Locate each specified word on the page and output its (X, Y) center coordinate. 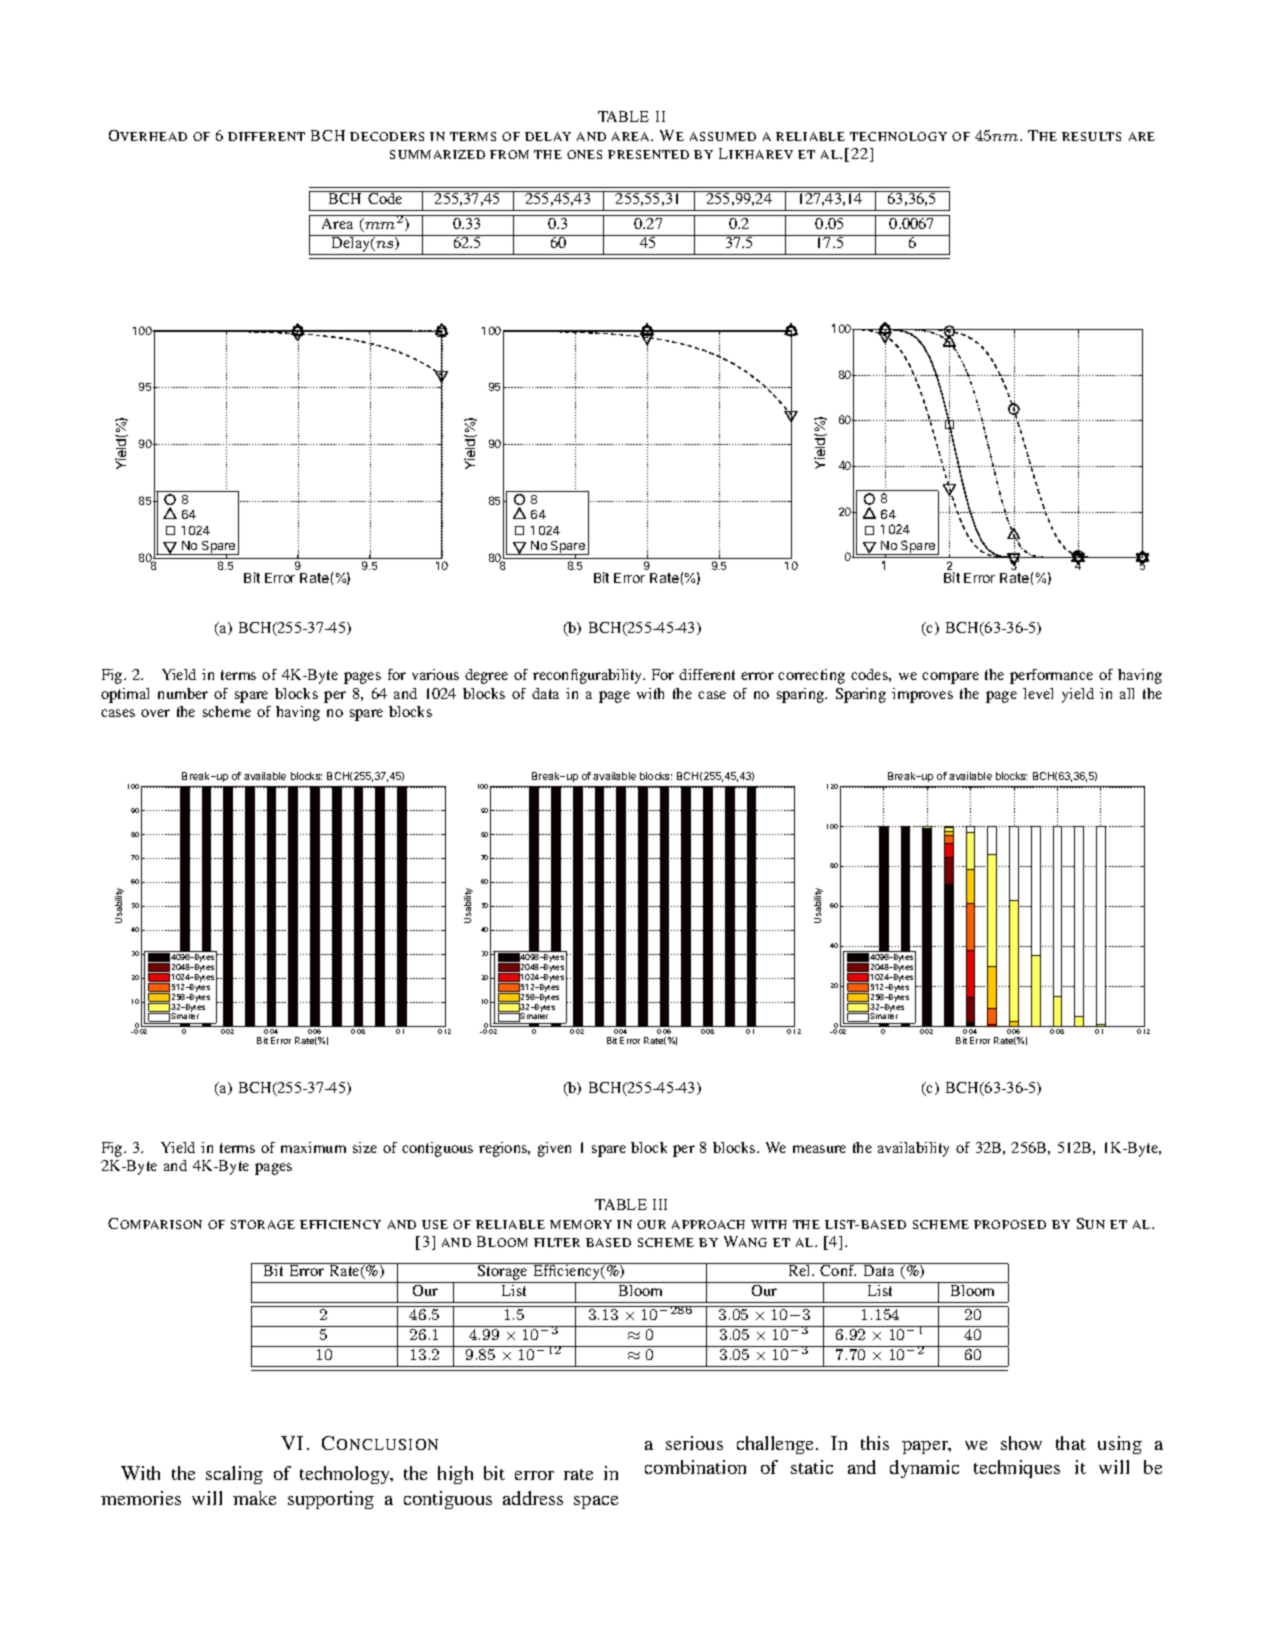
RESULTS (1091, 136)
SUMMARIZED (437, 154)
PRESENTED (648, 154)
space (596, 1502)
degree (486, 676)
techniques (1017, 1469)
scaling (234, 1475)
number (183, 693)
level (1038, 693)
